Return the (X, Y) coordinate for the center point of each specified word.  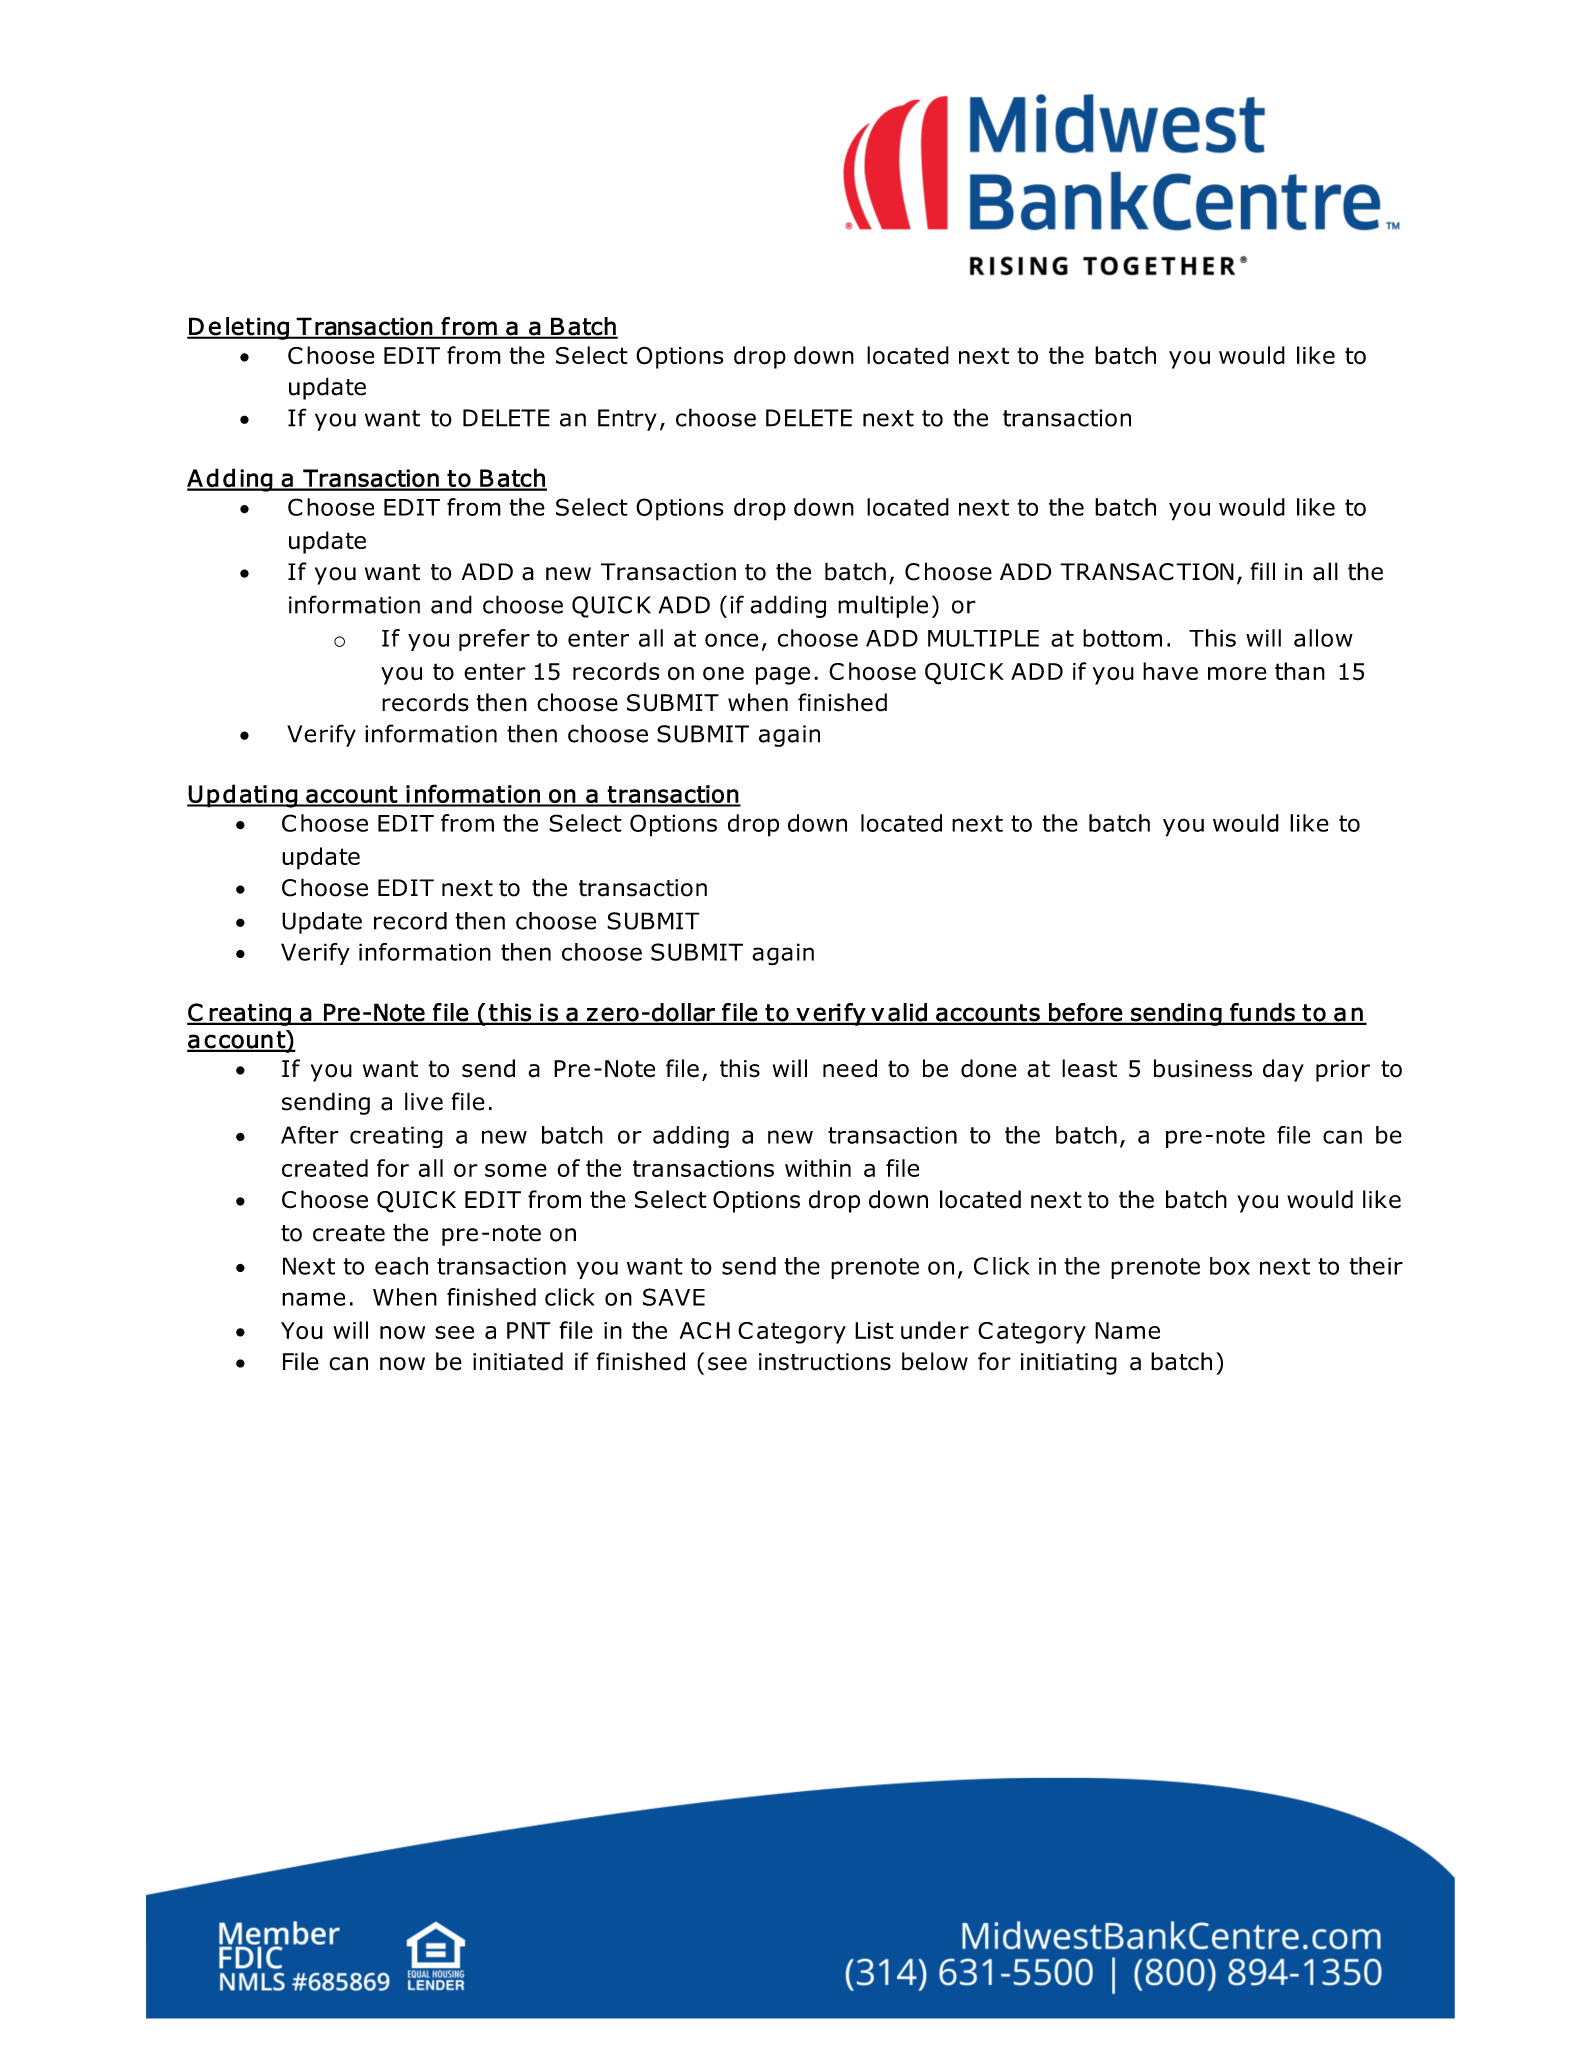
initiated (518, 1361)
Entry (627, 420)
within (818, 1168)
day (1283, 1070)
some (516, 1170)
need (850, 1068)
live (424, 1101)
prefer (494, 640)
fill (1262, 571)
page (783, 676)
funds (1262, 1013)
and (451, 604)
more (1237, 674)
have (1170, 671)
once (731, 640)
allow (1323, 638)
